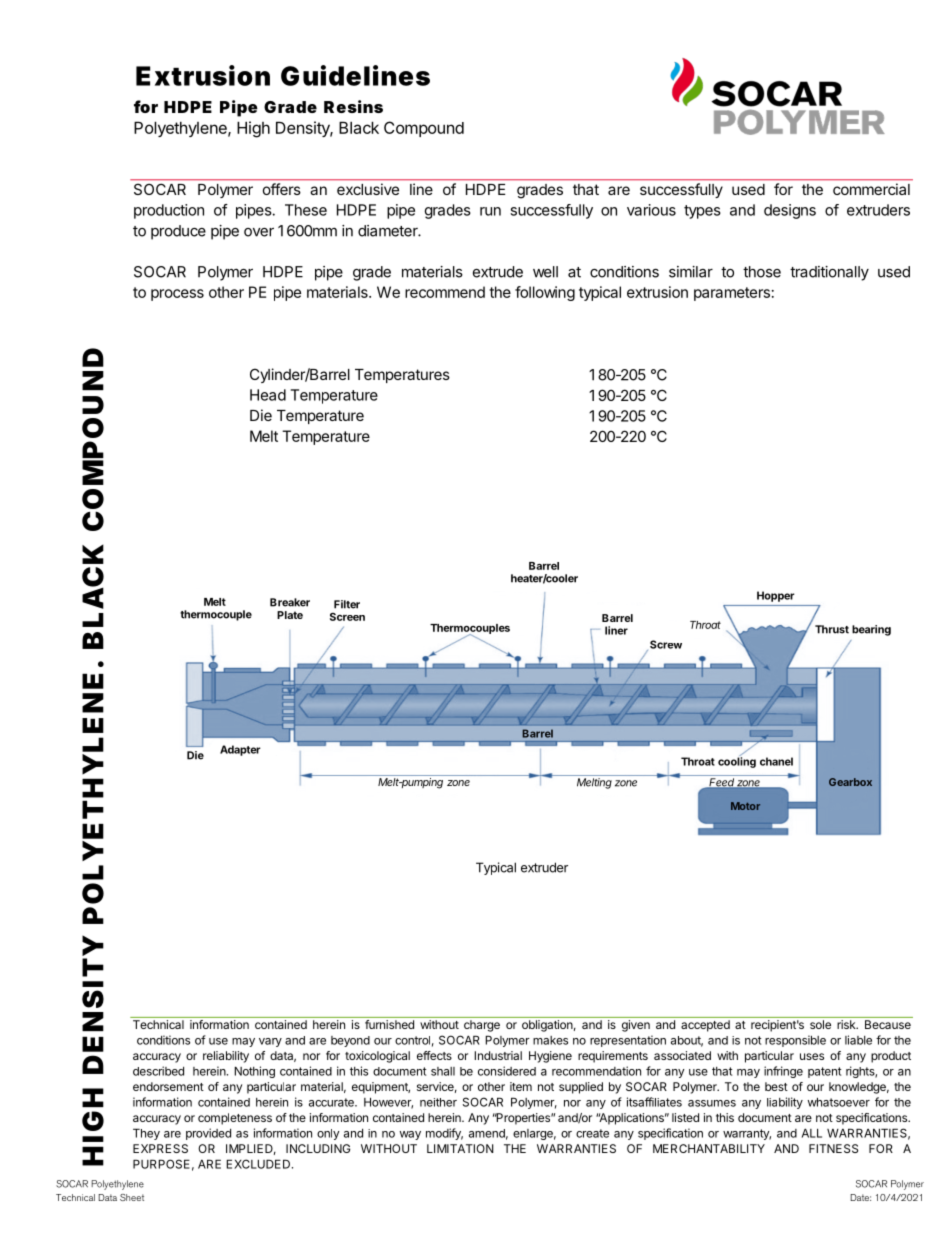 Image resolution: width=952 pixels, height=1233 pixels. What do you see at coordinates (820, 1024) in the image?
I see `sole` at bounding box center [820, 1024].
